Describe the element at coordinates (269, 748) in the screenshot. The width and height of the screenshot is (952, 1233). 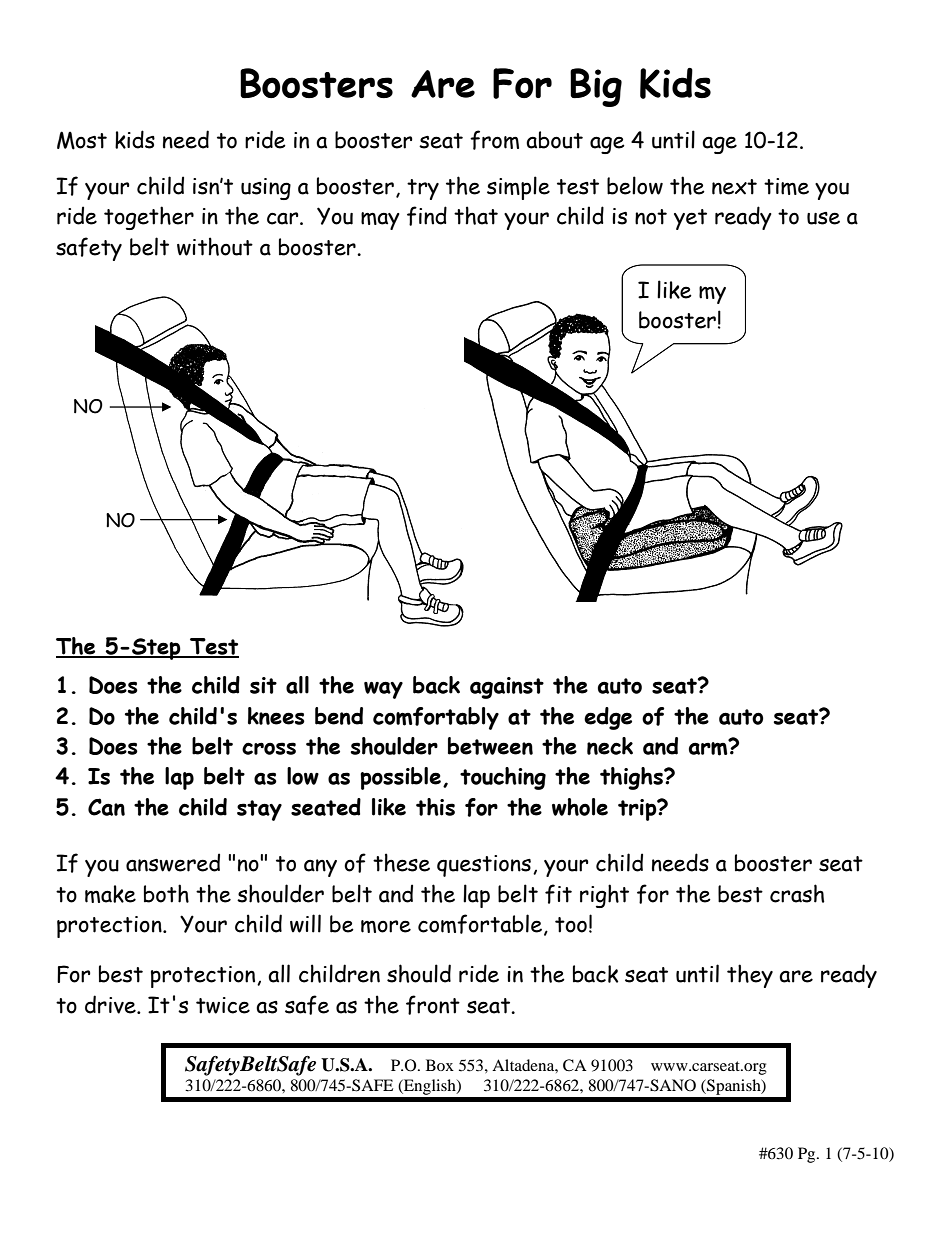
I see `cross` at that location.
